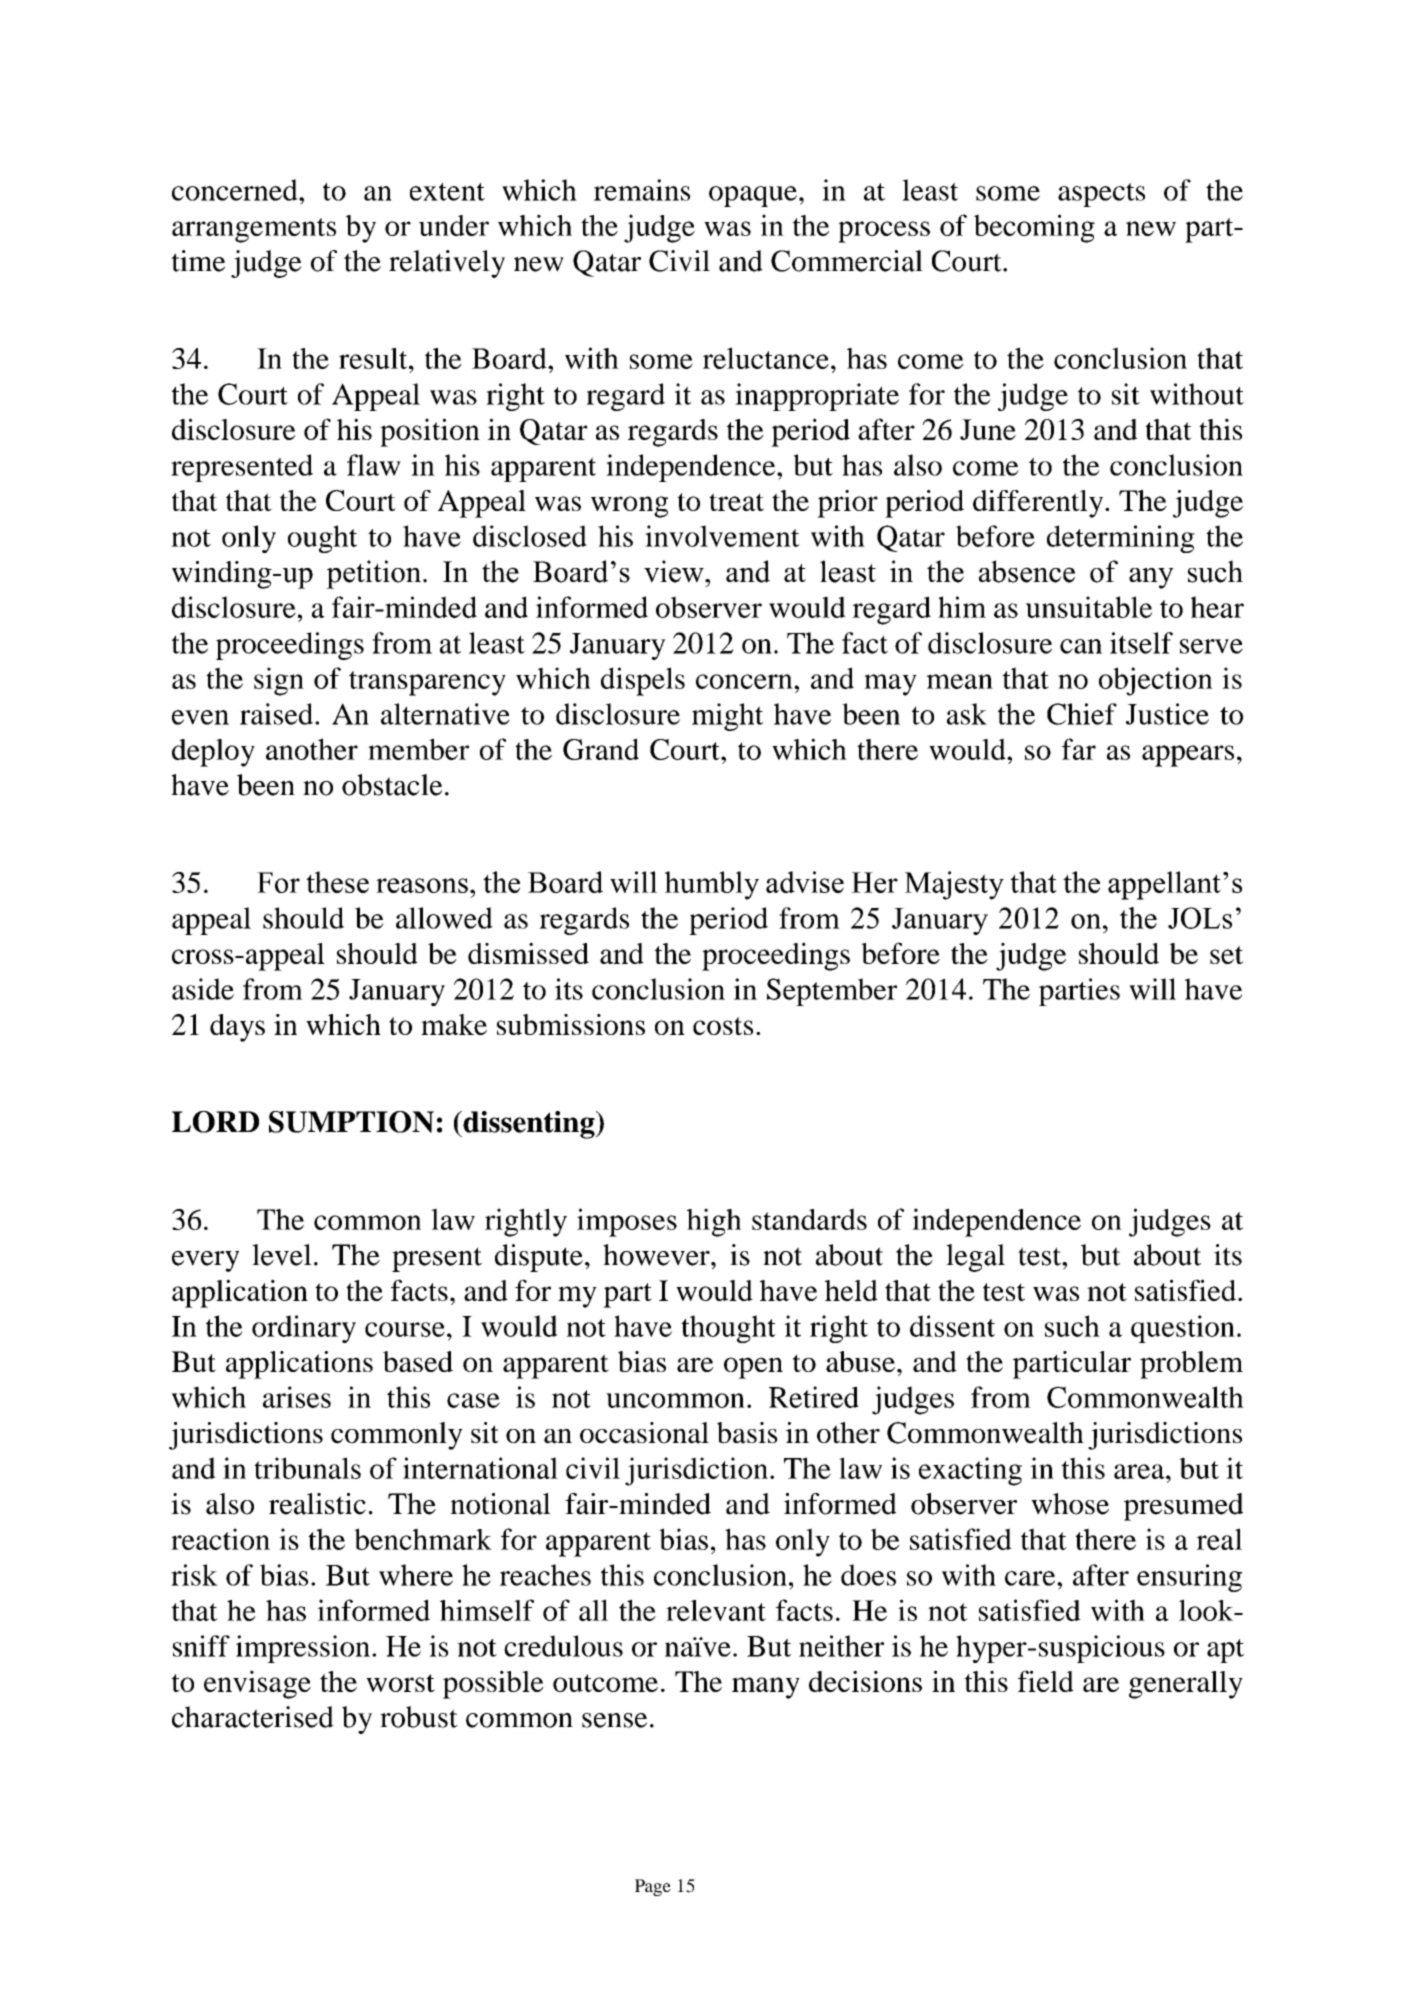 The height and width of the document is (2002, 1415). What do you see at coordinates (253, 1717) in the document?
I see `characterised` at bounding box center [253, 1717].
